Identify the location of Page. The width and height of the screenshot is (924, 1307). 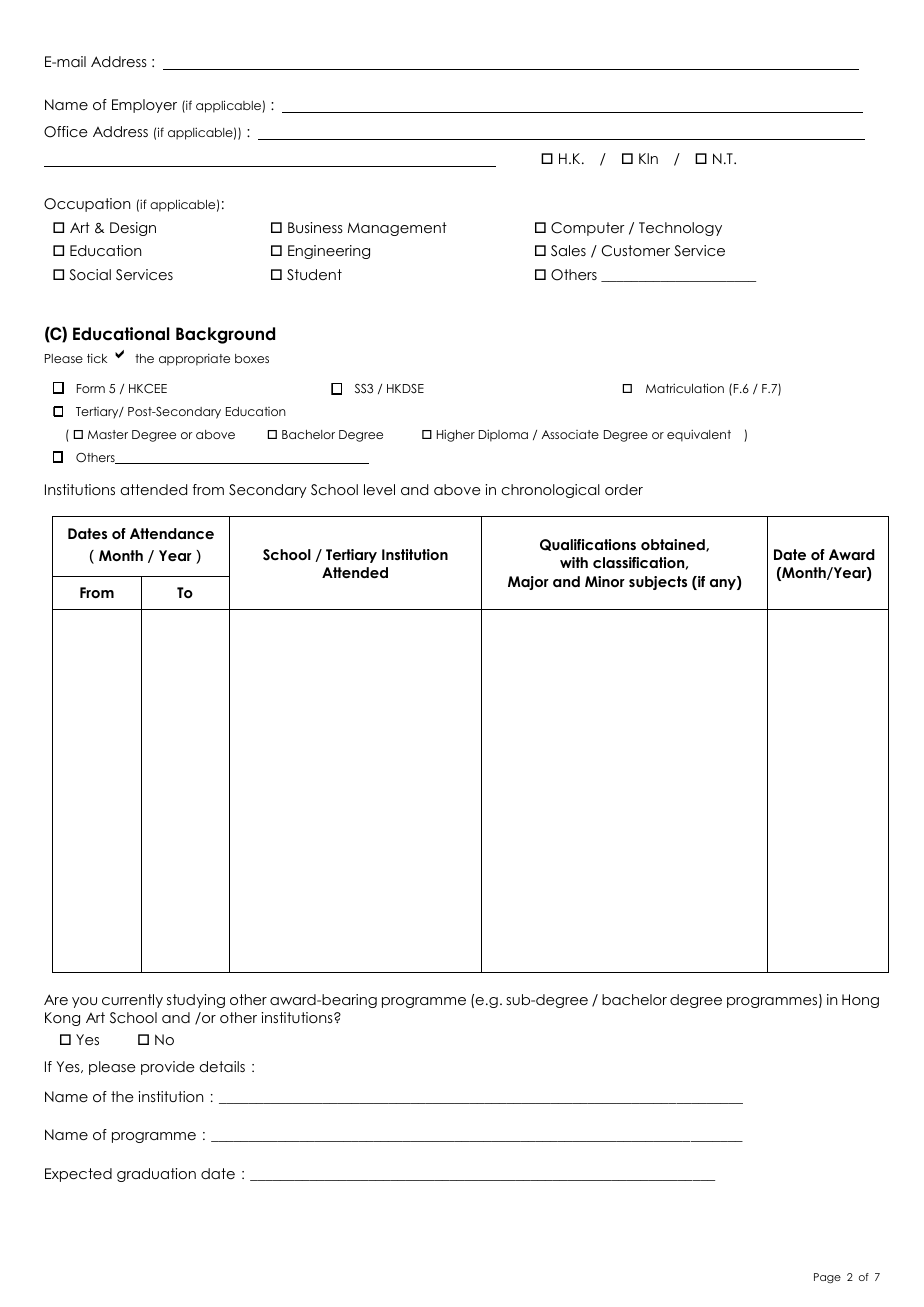
(827, 1278).
